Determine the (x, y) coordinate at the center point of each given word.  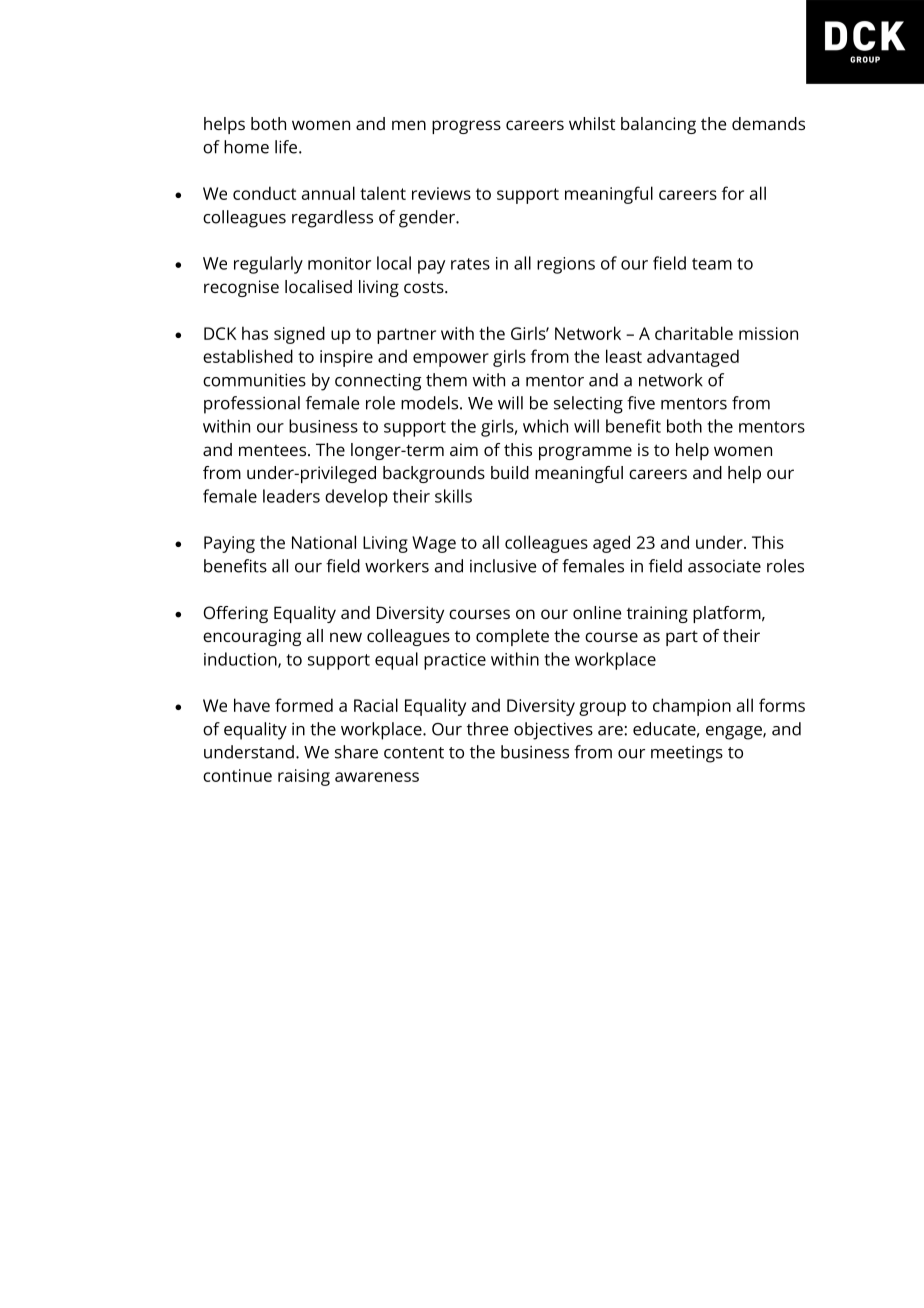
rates (470, 264)
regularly (268, 265)
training (657, 614)
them (446, 380)
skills (453, 496)
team (712, 264)
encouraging (252, 637)
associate (724, 566)
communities (254, 380)
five (641, 403)
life (287, 147)
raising (304, 777)
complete (512, 637)
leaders (291, 496)
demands (768, 123)
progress (466, 127)
